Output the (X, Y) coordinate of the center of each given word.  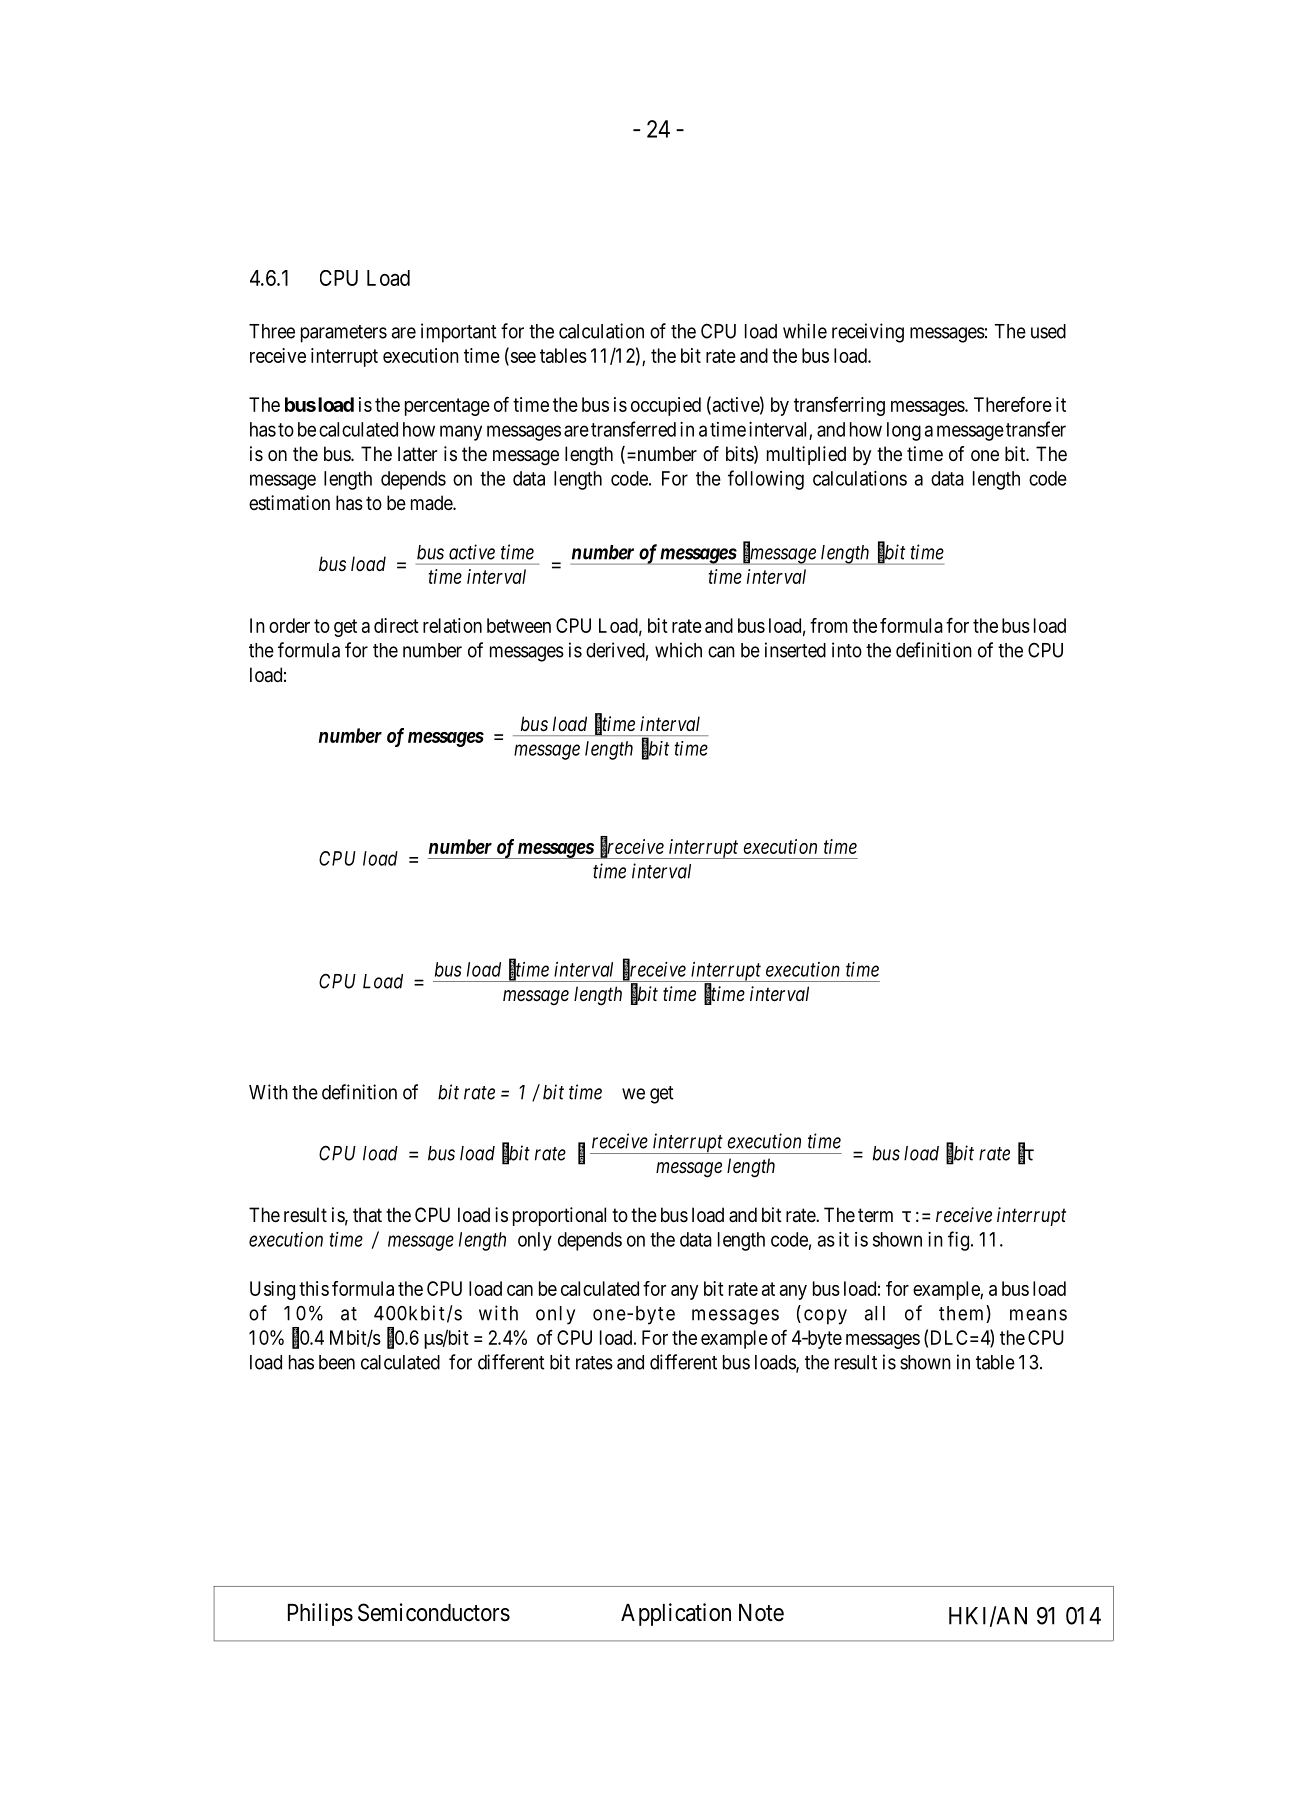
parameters (344, 334)
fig (958, 1241)
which (678, 650)
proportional (559, 1216)
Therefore (1013, 404)
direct (396, 625)
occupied (666, 406)
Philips (320, 1614)
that (367, 1214)
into (847, 650)
